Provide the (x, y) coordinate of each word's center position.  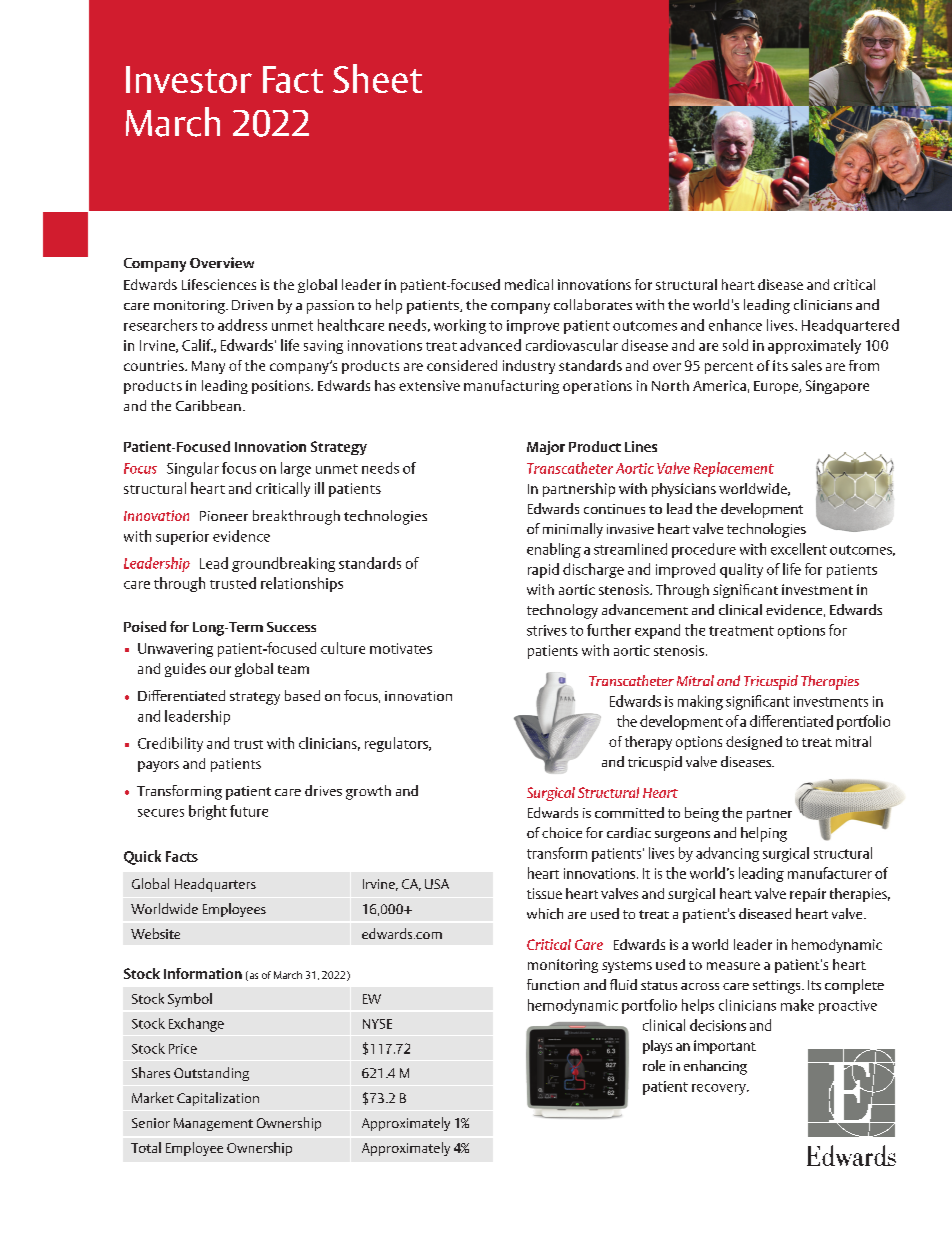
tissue (544, 893)
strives (547, 630)
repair (808, 895)
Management (213, 1124)
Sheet (377, 78)
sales (807, 365)
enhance (735, 325)
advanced (490, 345)
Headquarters (215, 885)
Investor (189, 79)
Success (291, 627)
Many (208, 367)
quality (741, 570)
